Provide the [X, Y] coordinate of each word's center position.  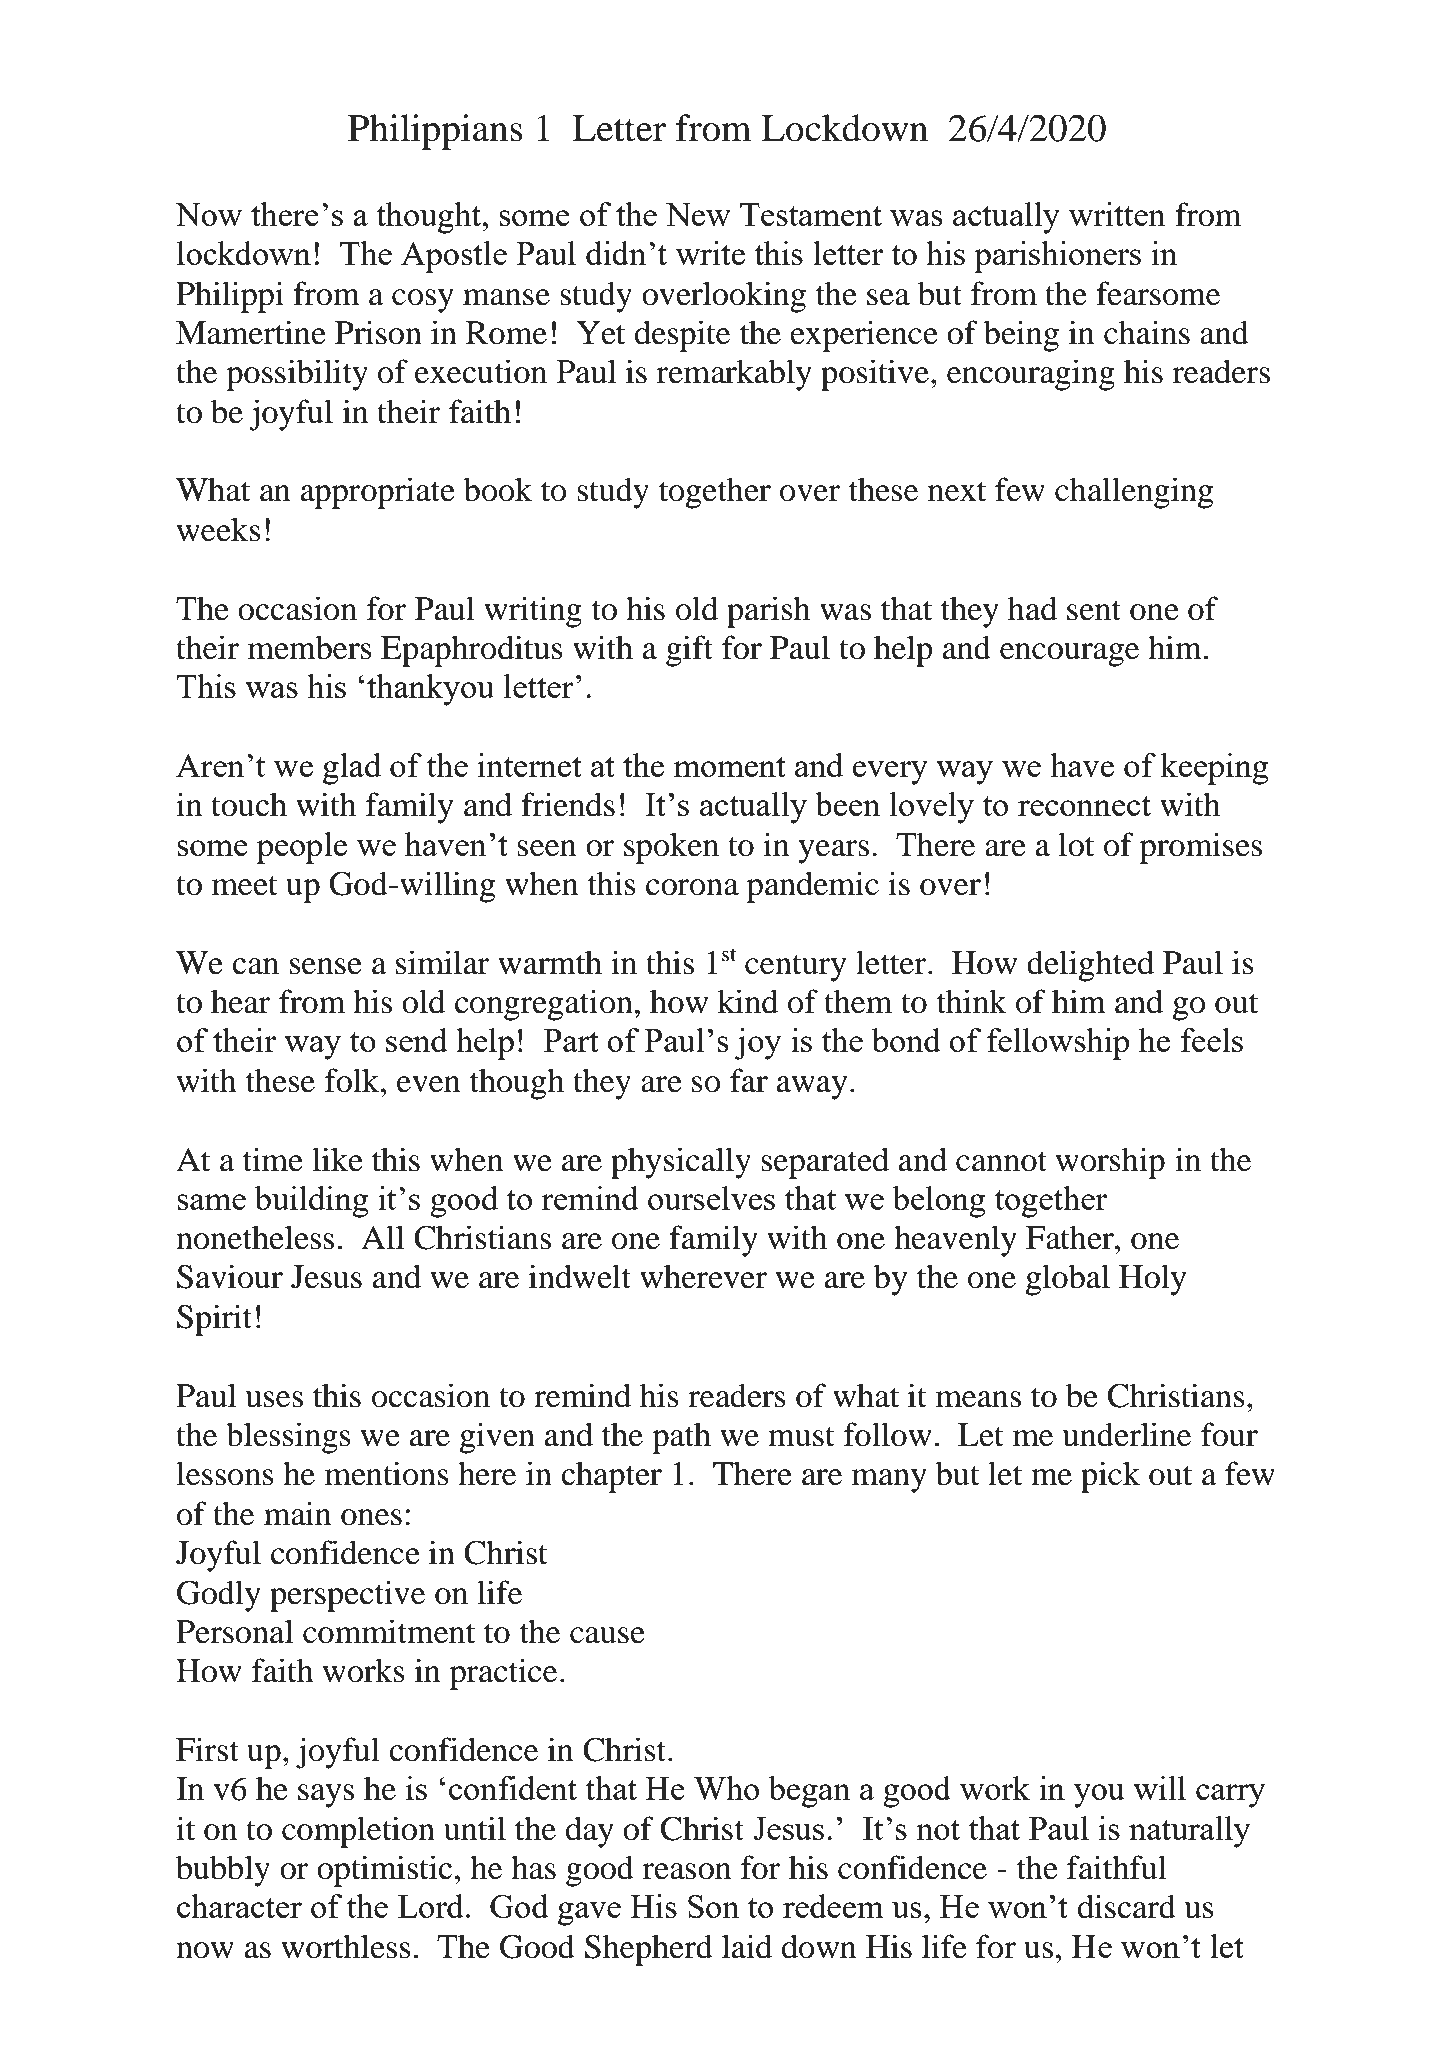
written [1117, 214]
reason [687, 1871]
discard [1127, 1906]
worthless [346, 1946]
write [710, 253]
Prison [378, 332]
